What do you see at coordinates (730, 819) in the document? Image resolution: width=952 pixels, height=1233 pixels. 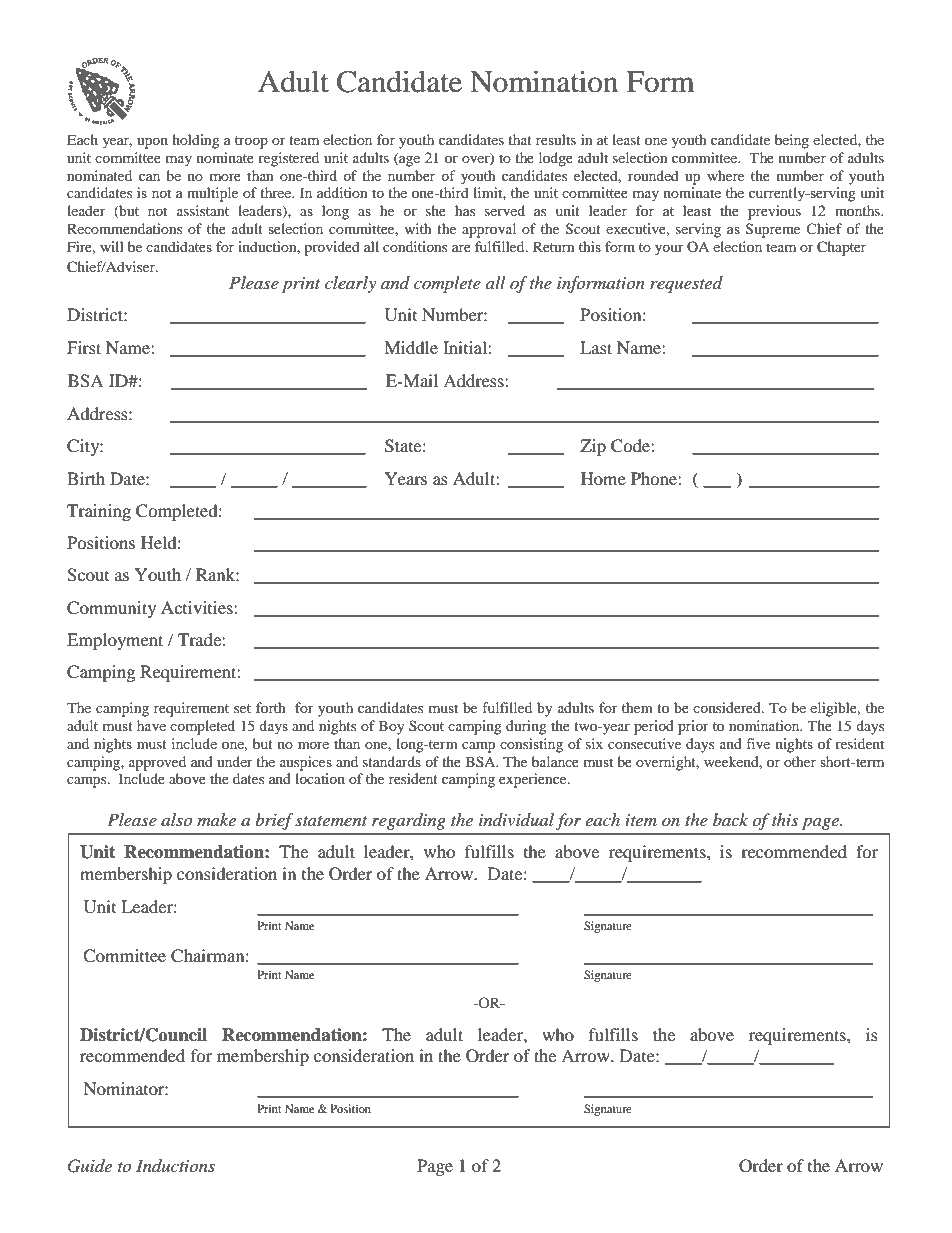 I see `back` at bounding box center [730, 819].
